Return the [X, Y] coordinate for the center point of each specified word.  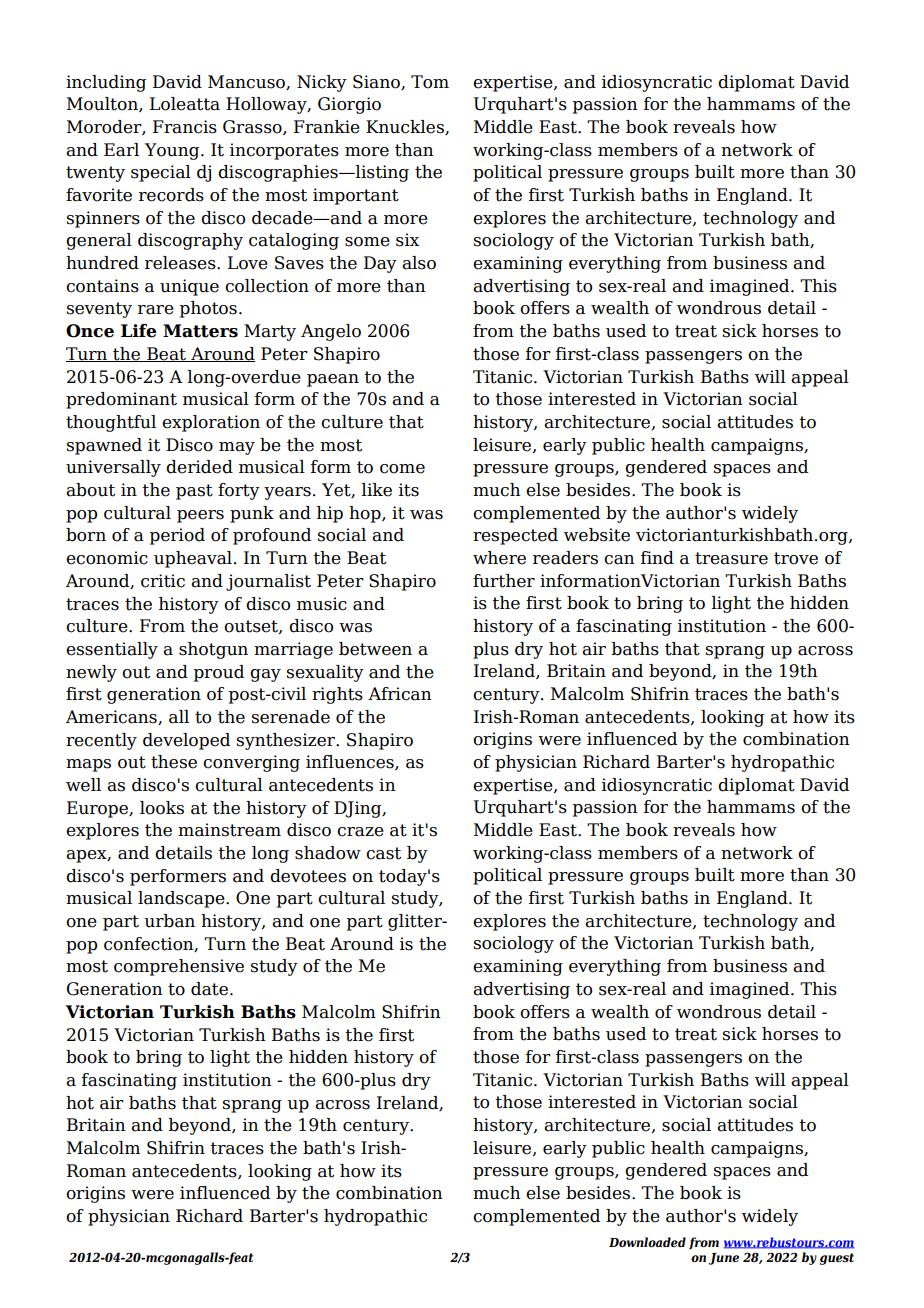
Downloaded [647, 1242]
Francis [185, 127]
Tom [430, 82]
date [209, 989]
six [407, 240]
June [724, 1259]
